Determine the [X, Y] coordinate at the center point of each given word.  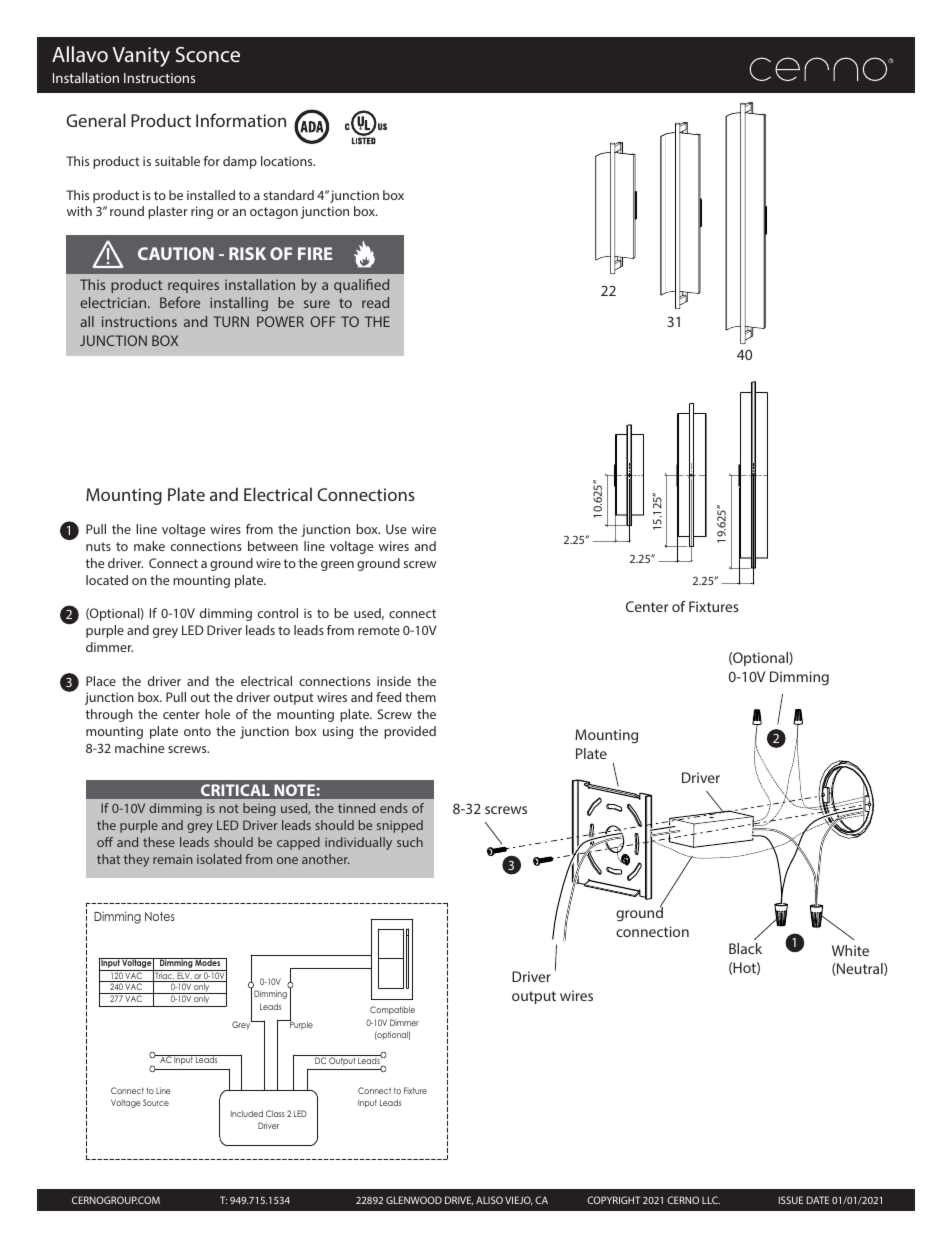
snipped [400, 826]
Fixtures [714, 606]
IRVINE [461, 1200]
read [375, 302]
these [159, 842]
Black [745, 948]
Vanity [141, 57]
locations [288, 161]
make [149, 546]
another [325, 859]
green [337, 566]
